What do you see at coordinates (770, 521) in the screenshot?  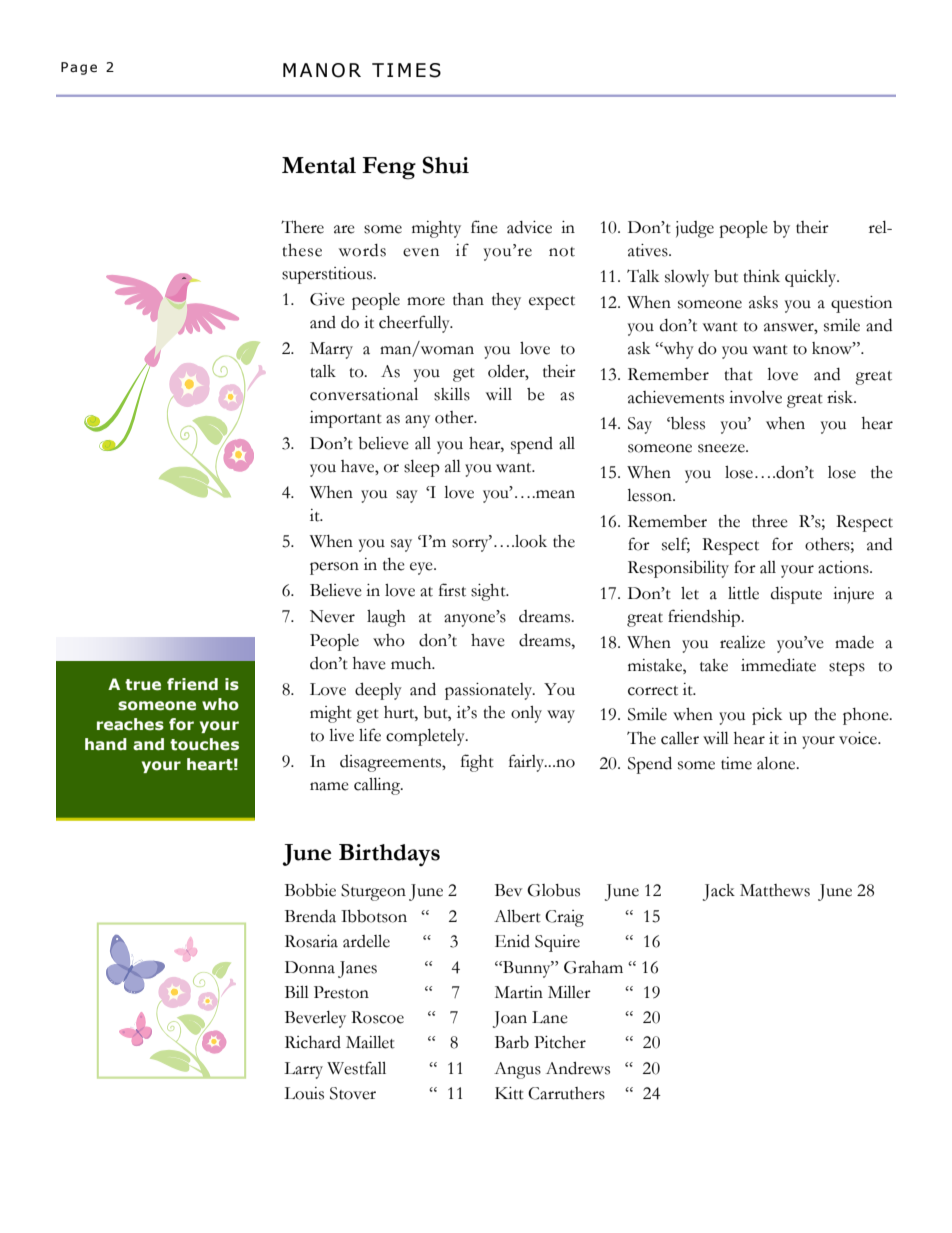 I see `three` at bounding box center [770, 521].
